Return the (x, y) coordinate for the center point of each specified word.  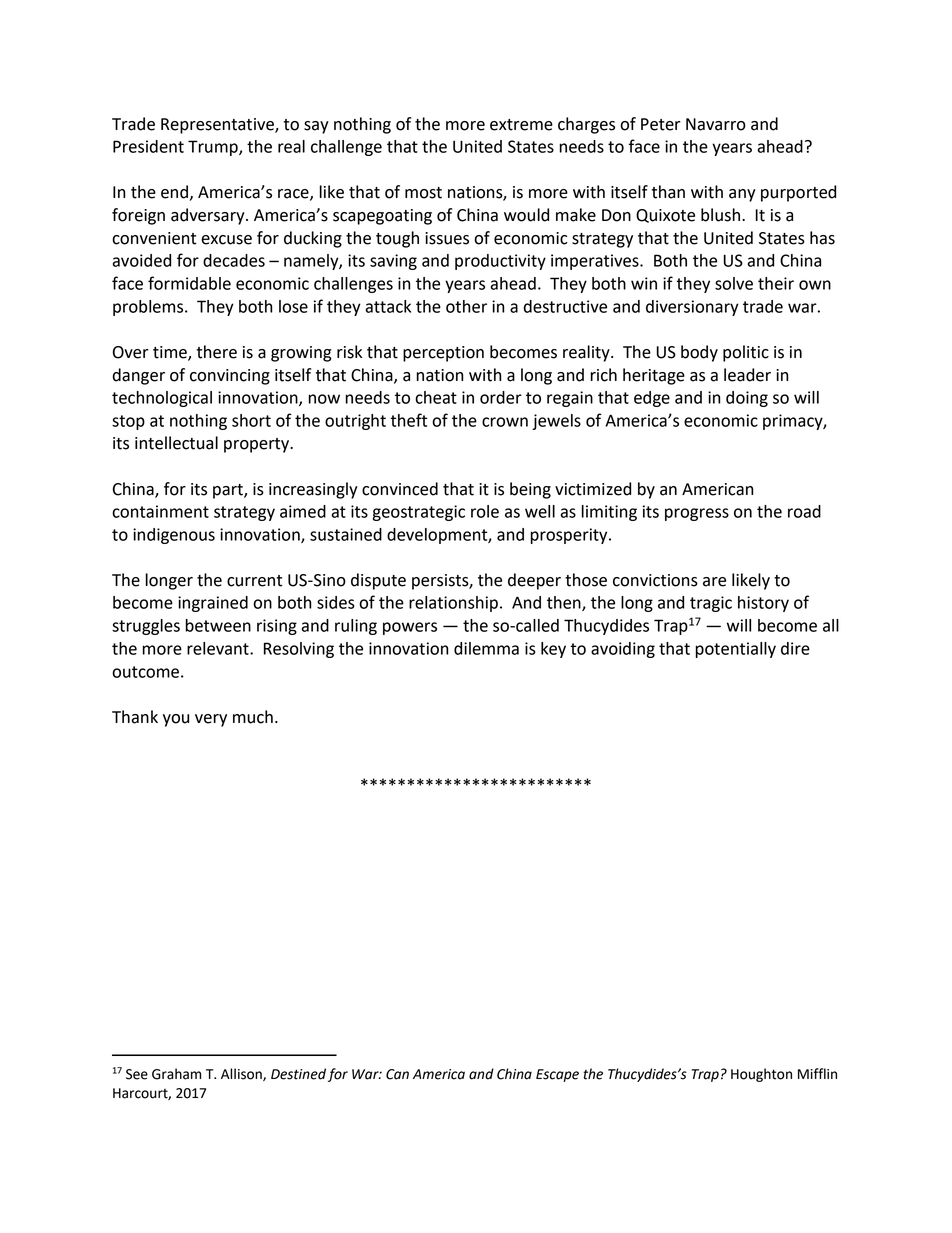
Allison (242, 1074)
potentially (736, 650)
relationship (453, 604)
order (501, 397)
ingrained (213, 604)
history (763, 604)
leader (747, 375)
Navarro (716, 124)
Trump (214, 148)
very (211, 720)
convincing (230, 377)
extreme (521, 125)
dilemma (486, 648)
